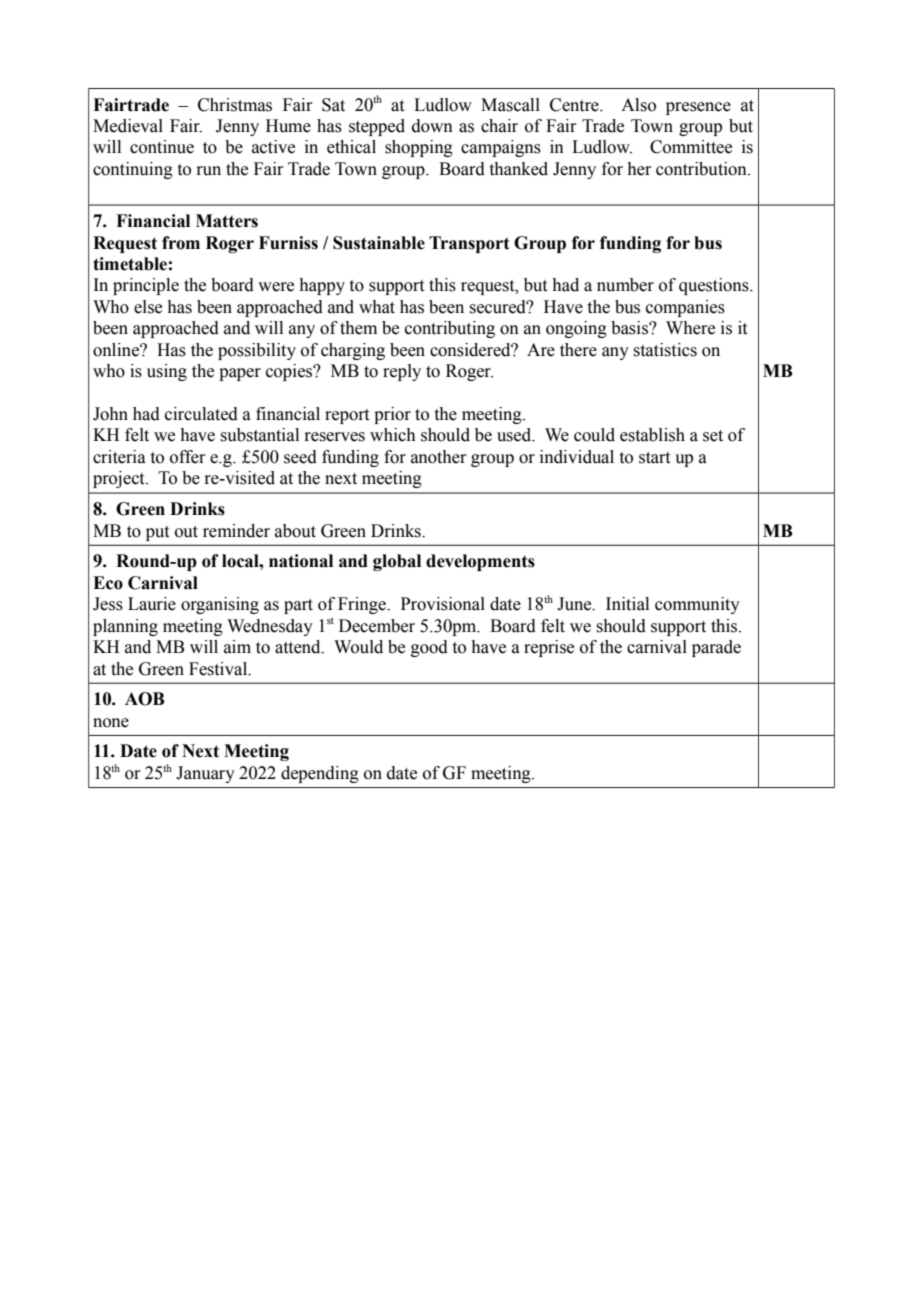 This page has width=924, height=1308. What do you see at coordinates (432, 126) in the page?
I see `down` at bounding box center [432, 126].
